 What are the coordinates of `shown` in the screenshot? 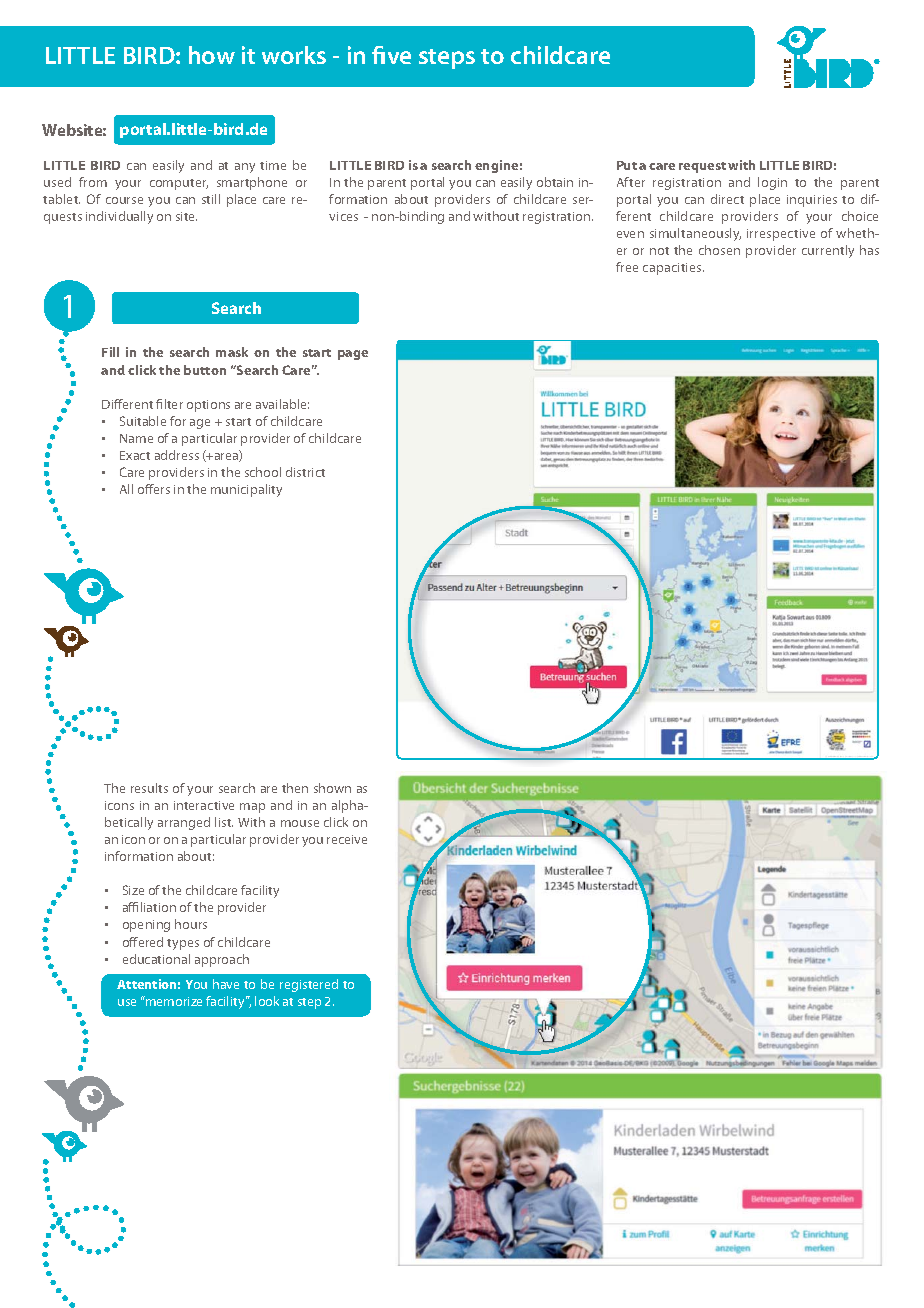 It's located at (332, 788).
